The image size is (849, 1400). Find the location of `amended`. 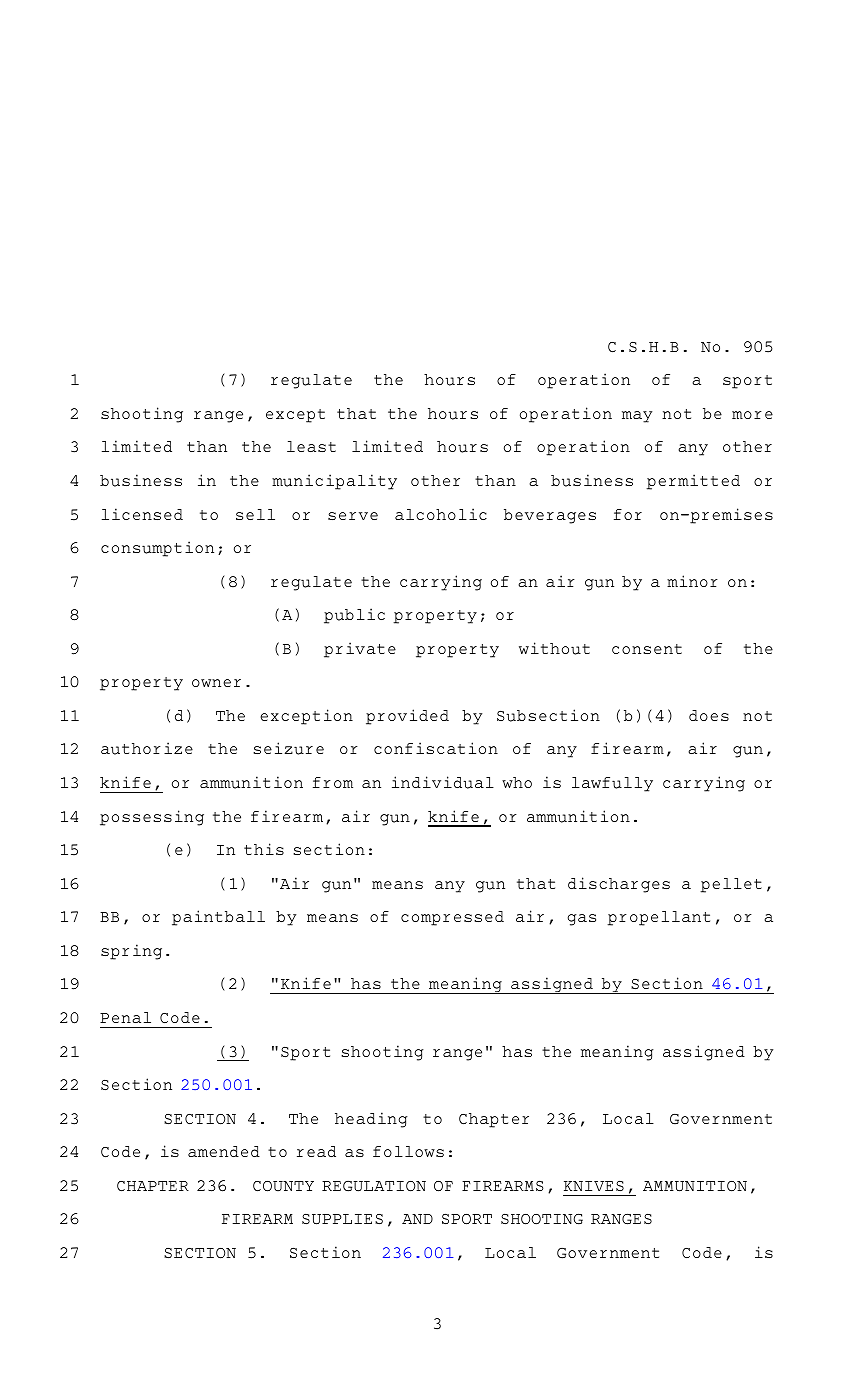

amended is located at coordinates (224, 1151).
